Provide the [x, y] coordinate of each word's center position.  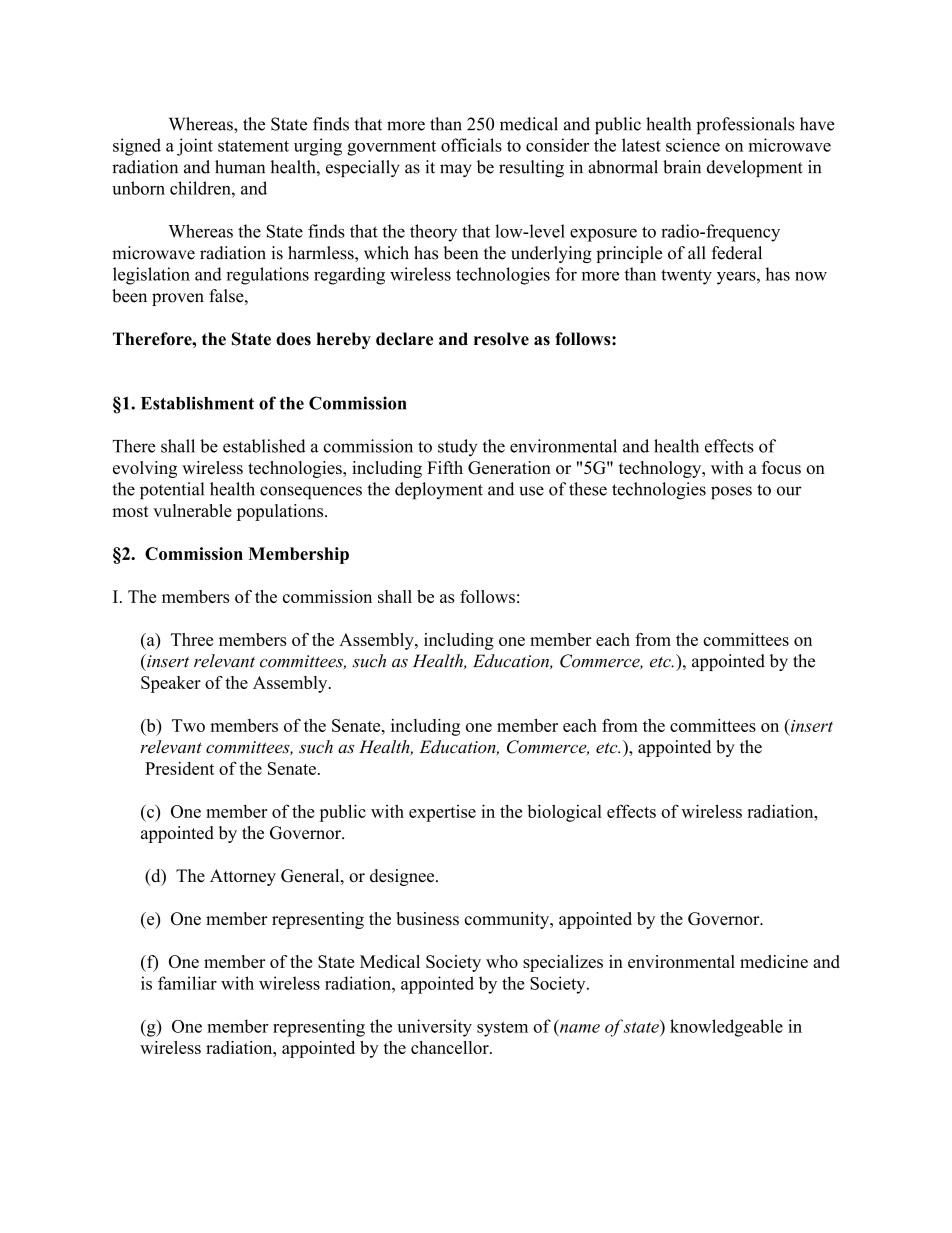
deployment [439, 491]
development [755, 168]
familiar [187, 983]
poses [731, 493]
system [502, 1029]
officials [471, 145]
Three [192, 639]
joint [195, 147]
